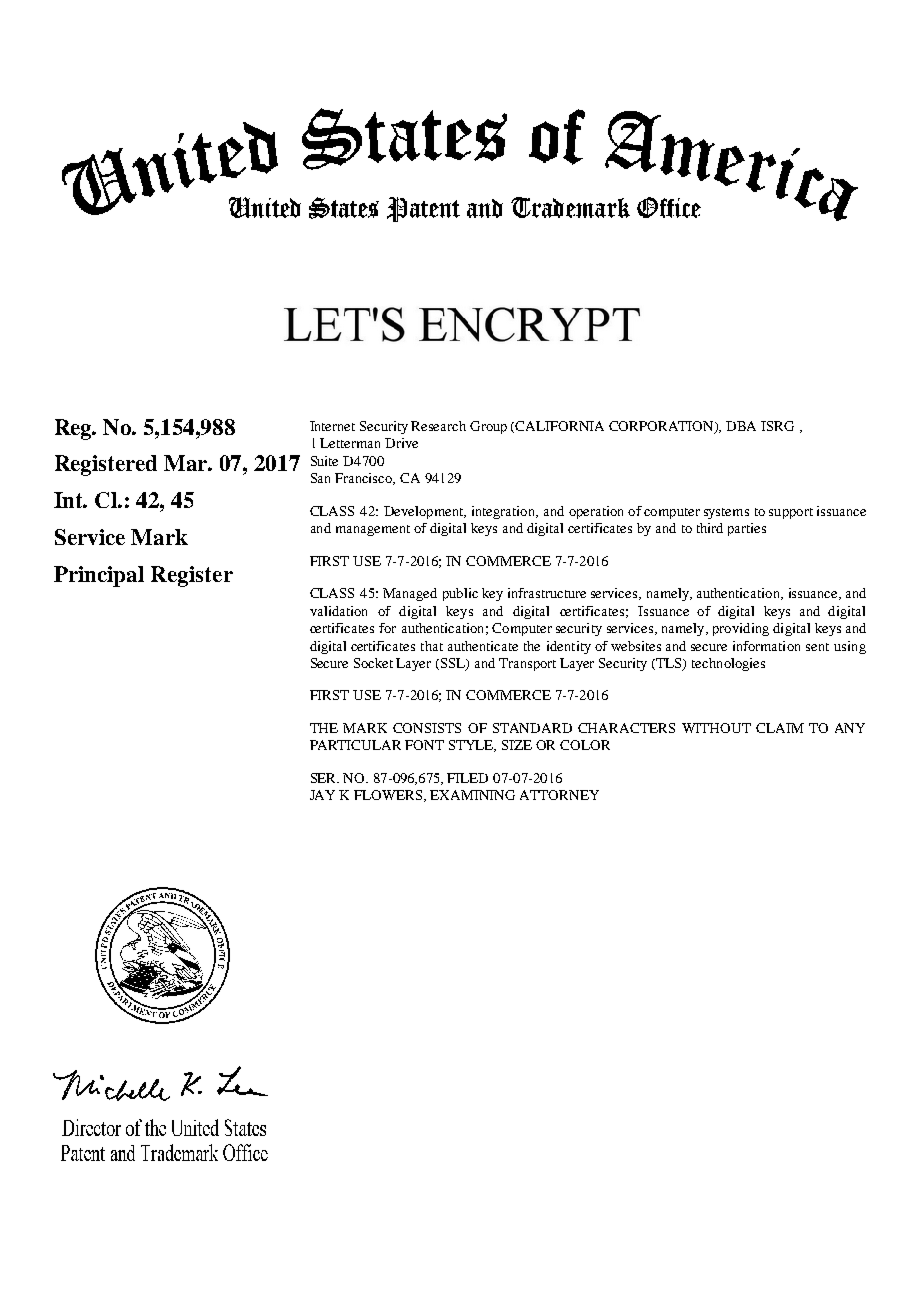 This document has height=1308, width=924. Describe the element at coordinates (373, 530) in the document. I see `management` at that location.
